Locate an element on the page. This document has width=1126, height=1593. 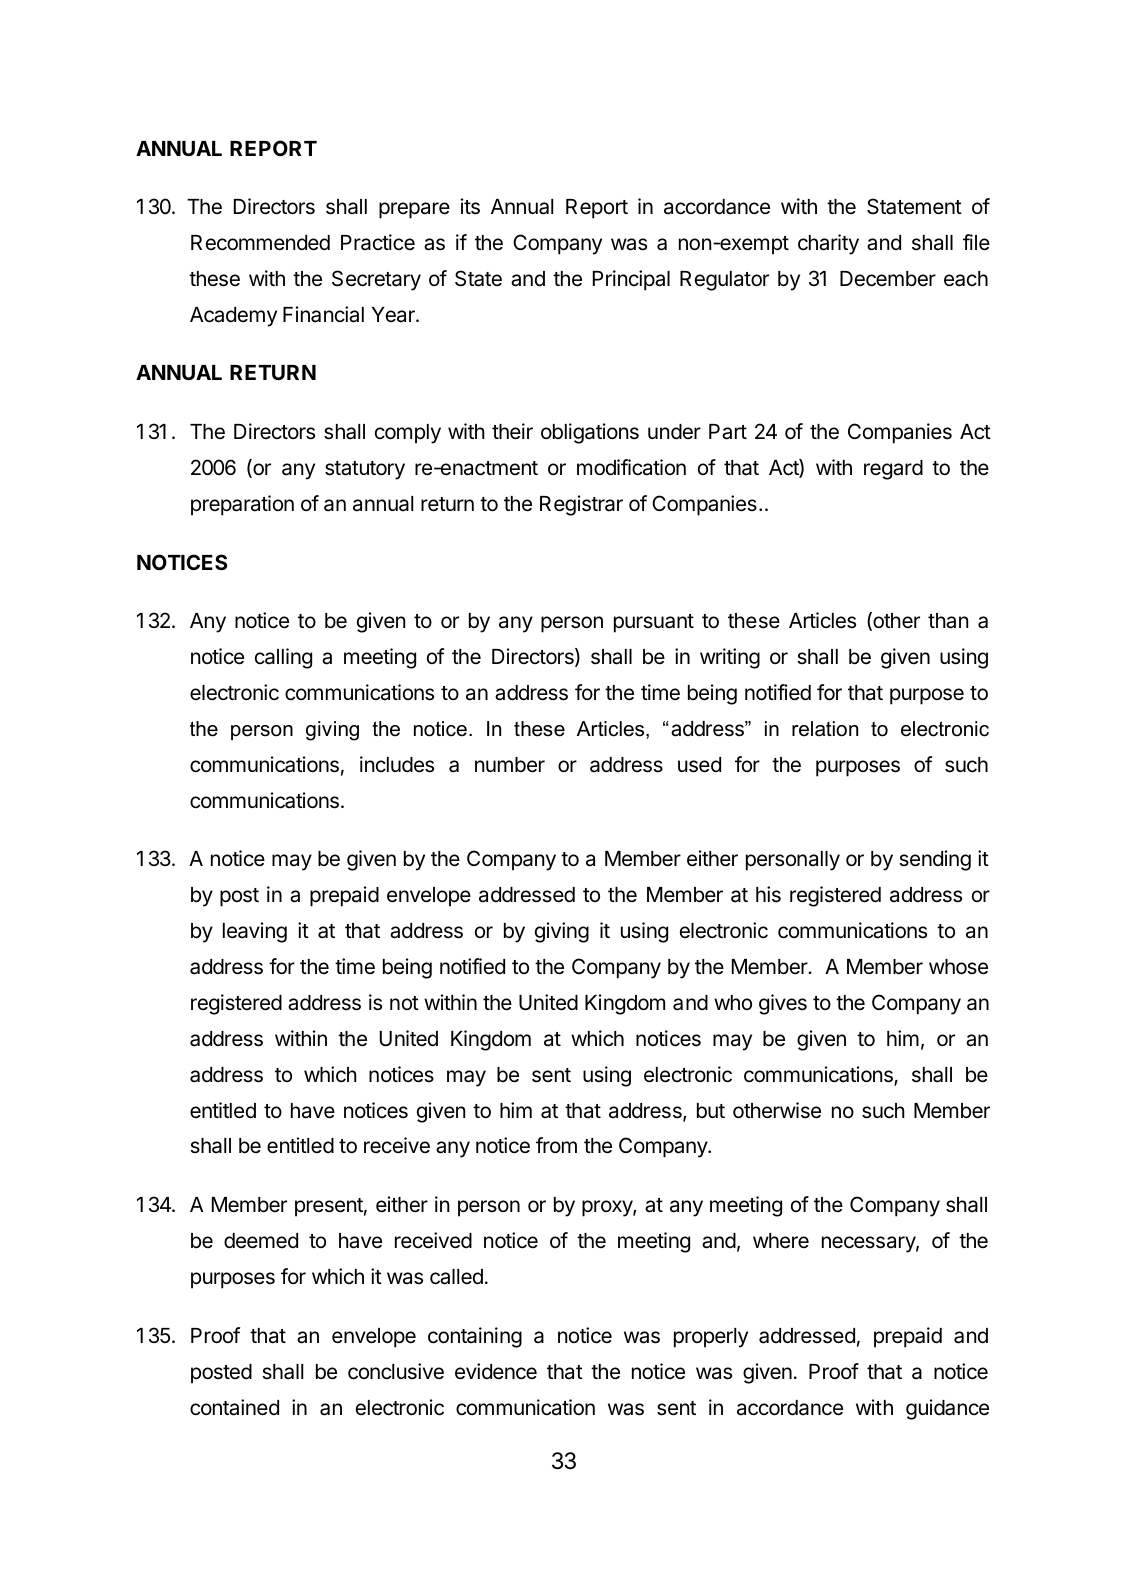
includes is located at coordinates (397, 764).
